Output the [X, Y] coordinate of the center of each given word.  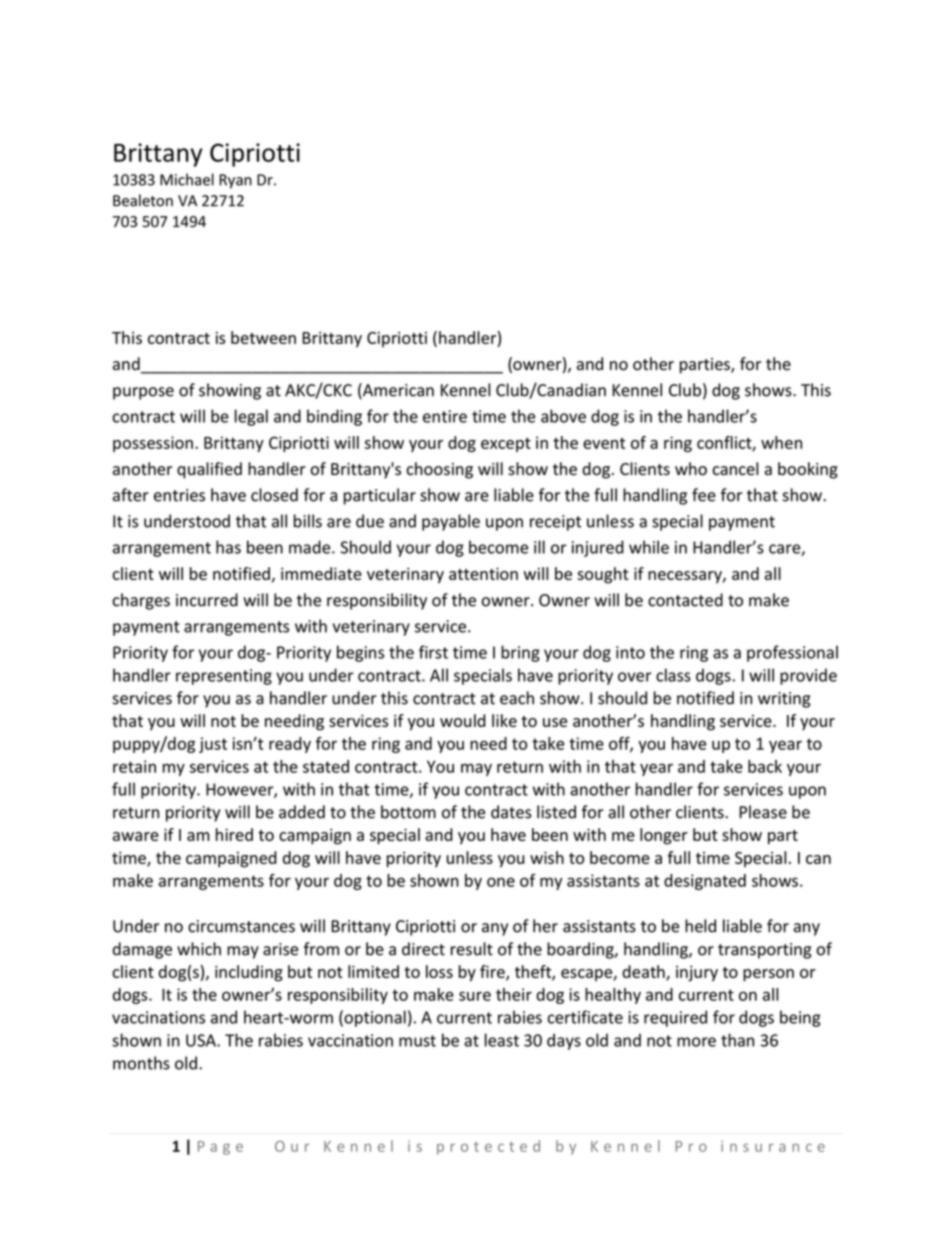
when [781, 442]
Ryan [235, 181]
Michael [187, 179]
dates [511, 812]
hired [234, 834]
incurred [207, 600]
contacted [685, 600]
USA [202, 1040]
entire [445, 416]
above [563, 416]
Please [763, 812]
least [502, 1040]
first [433, 652]
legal [251, 417]
